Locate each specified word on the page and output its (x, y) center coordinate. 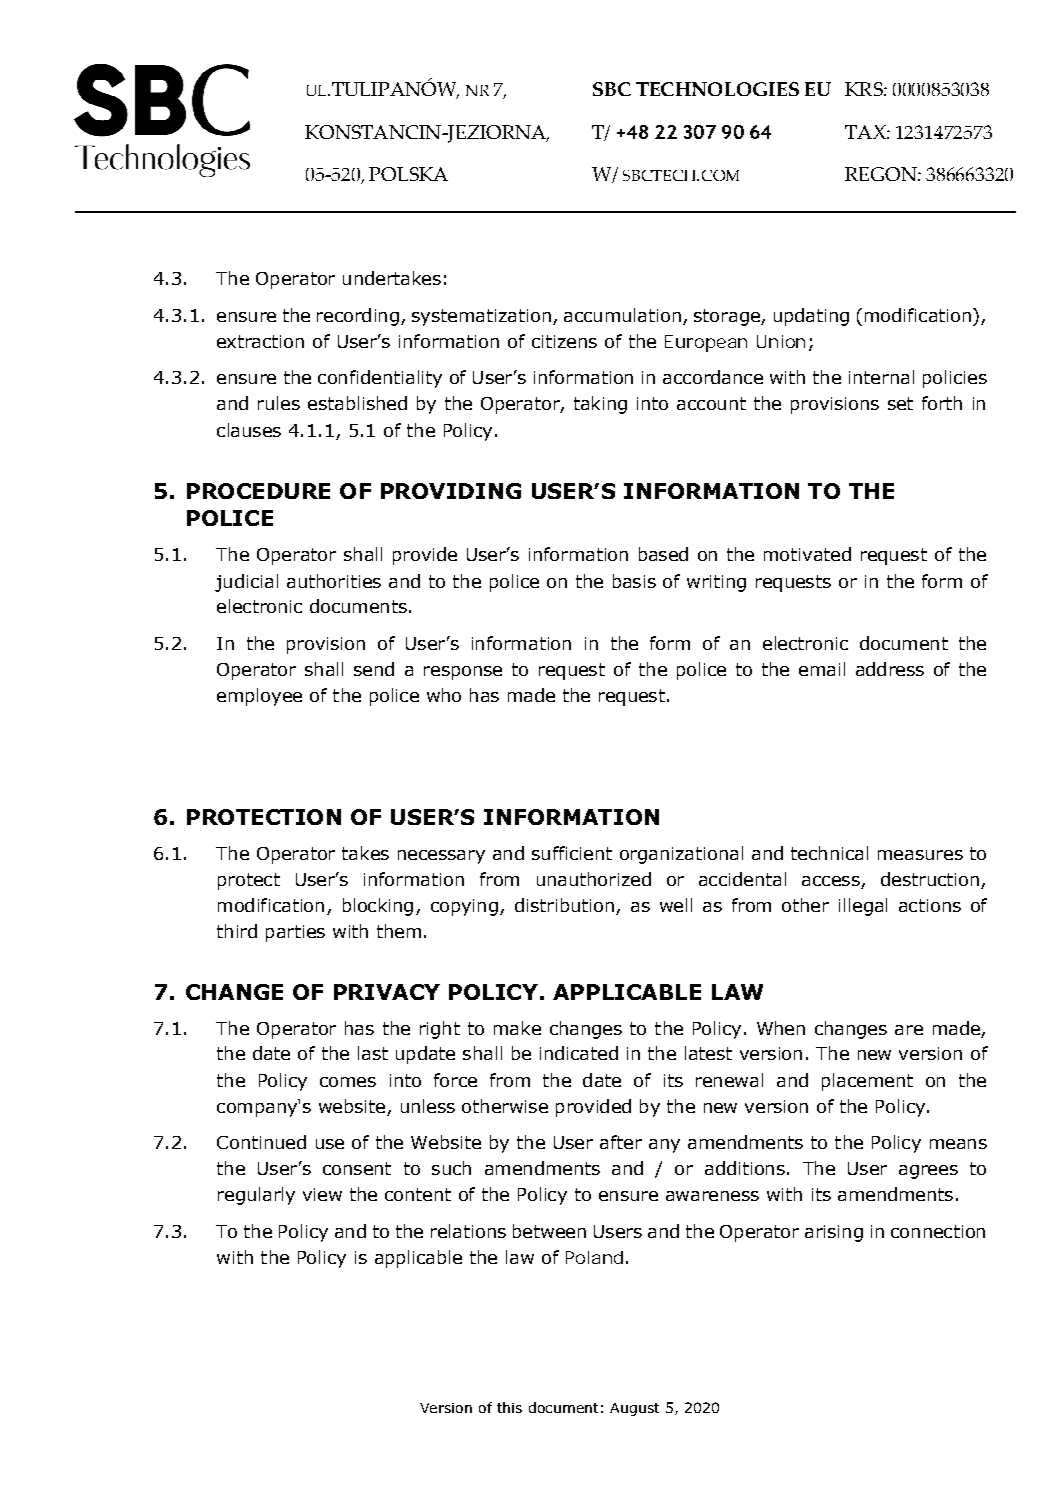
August (634, 1409)
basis (634, 581)
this (509, 1407)
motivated (807, 554)
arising (834, 1233)
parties (295, 933)
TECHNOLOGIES (717, 89)
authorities (334, 581)
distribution (564, 905)
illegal (863, 907)
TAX (866, 132)
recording (358, 317)
